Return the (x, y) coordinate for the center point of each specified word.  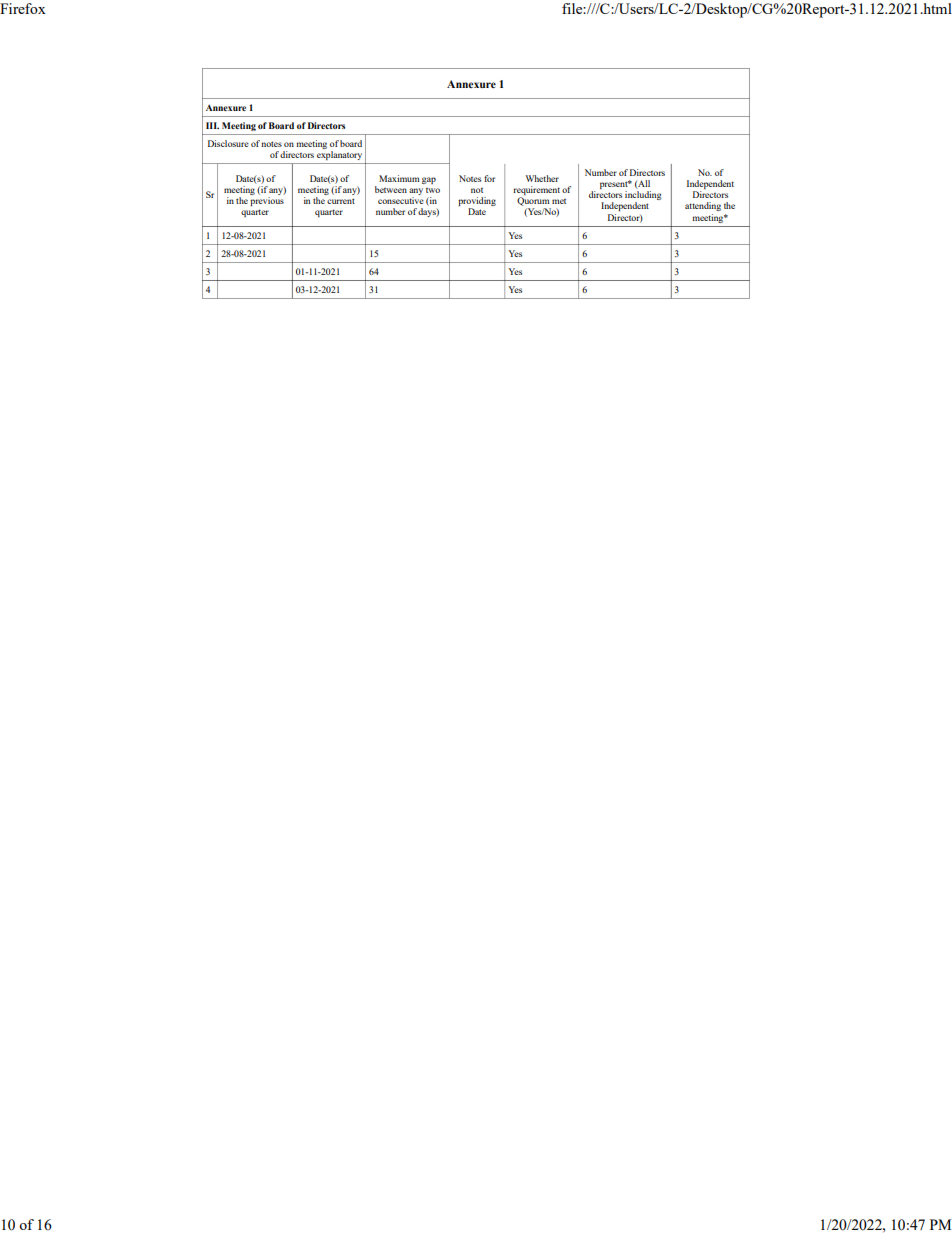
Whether (542, 178)
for (489, 178)
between (391, 189)
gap (429, 180)
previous (267, 201)
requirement (538, 190)
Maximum (399, 178)
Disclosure (228, 143)
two (433, 190)
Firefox (23, 8)
